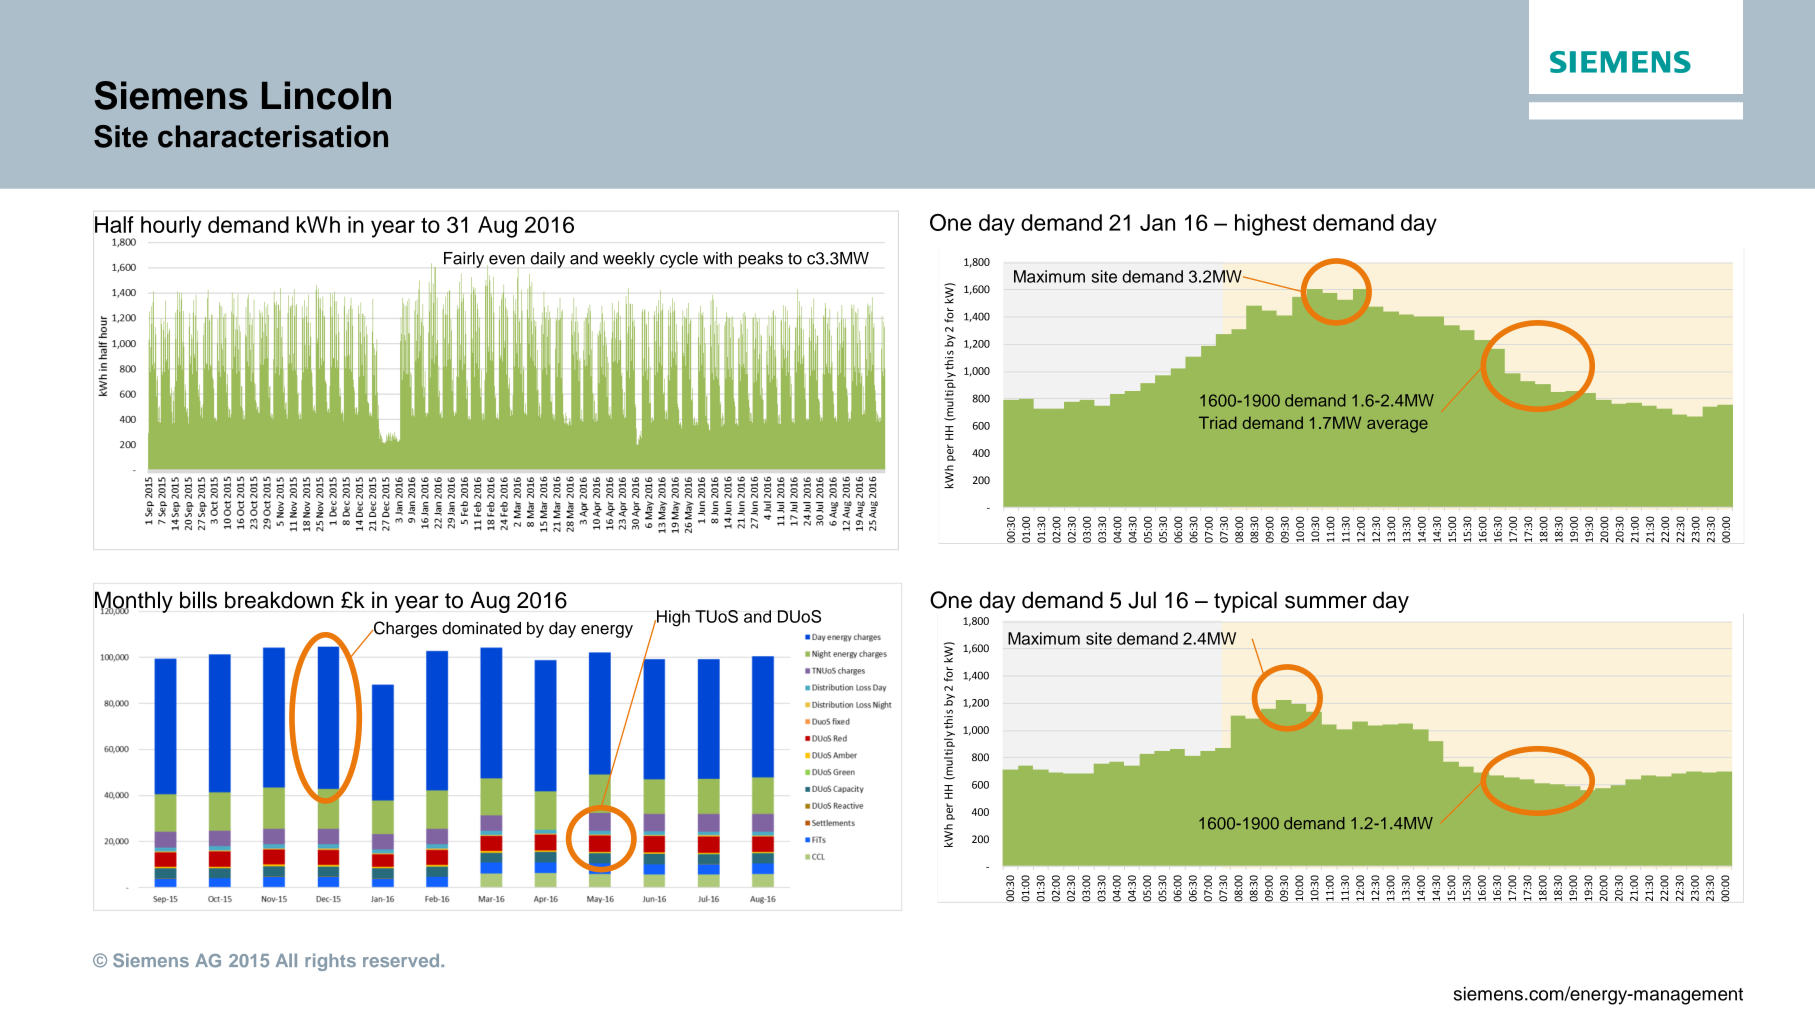 Image resolution: width=1815 pixels, height=1020 pixels. What do you see at coordinates (1245, 602) in the document?
I see `typical` at bounding box center [1245, 602].
